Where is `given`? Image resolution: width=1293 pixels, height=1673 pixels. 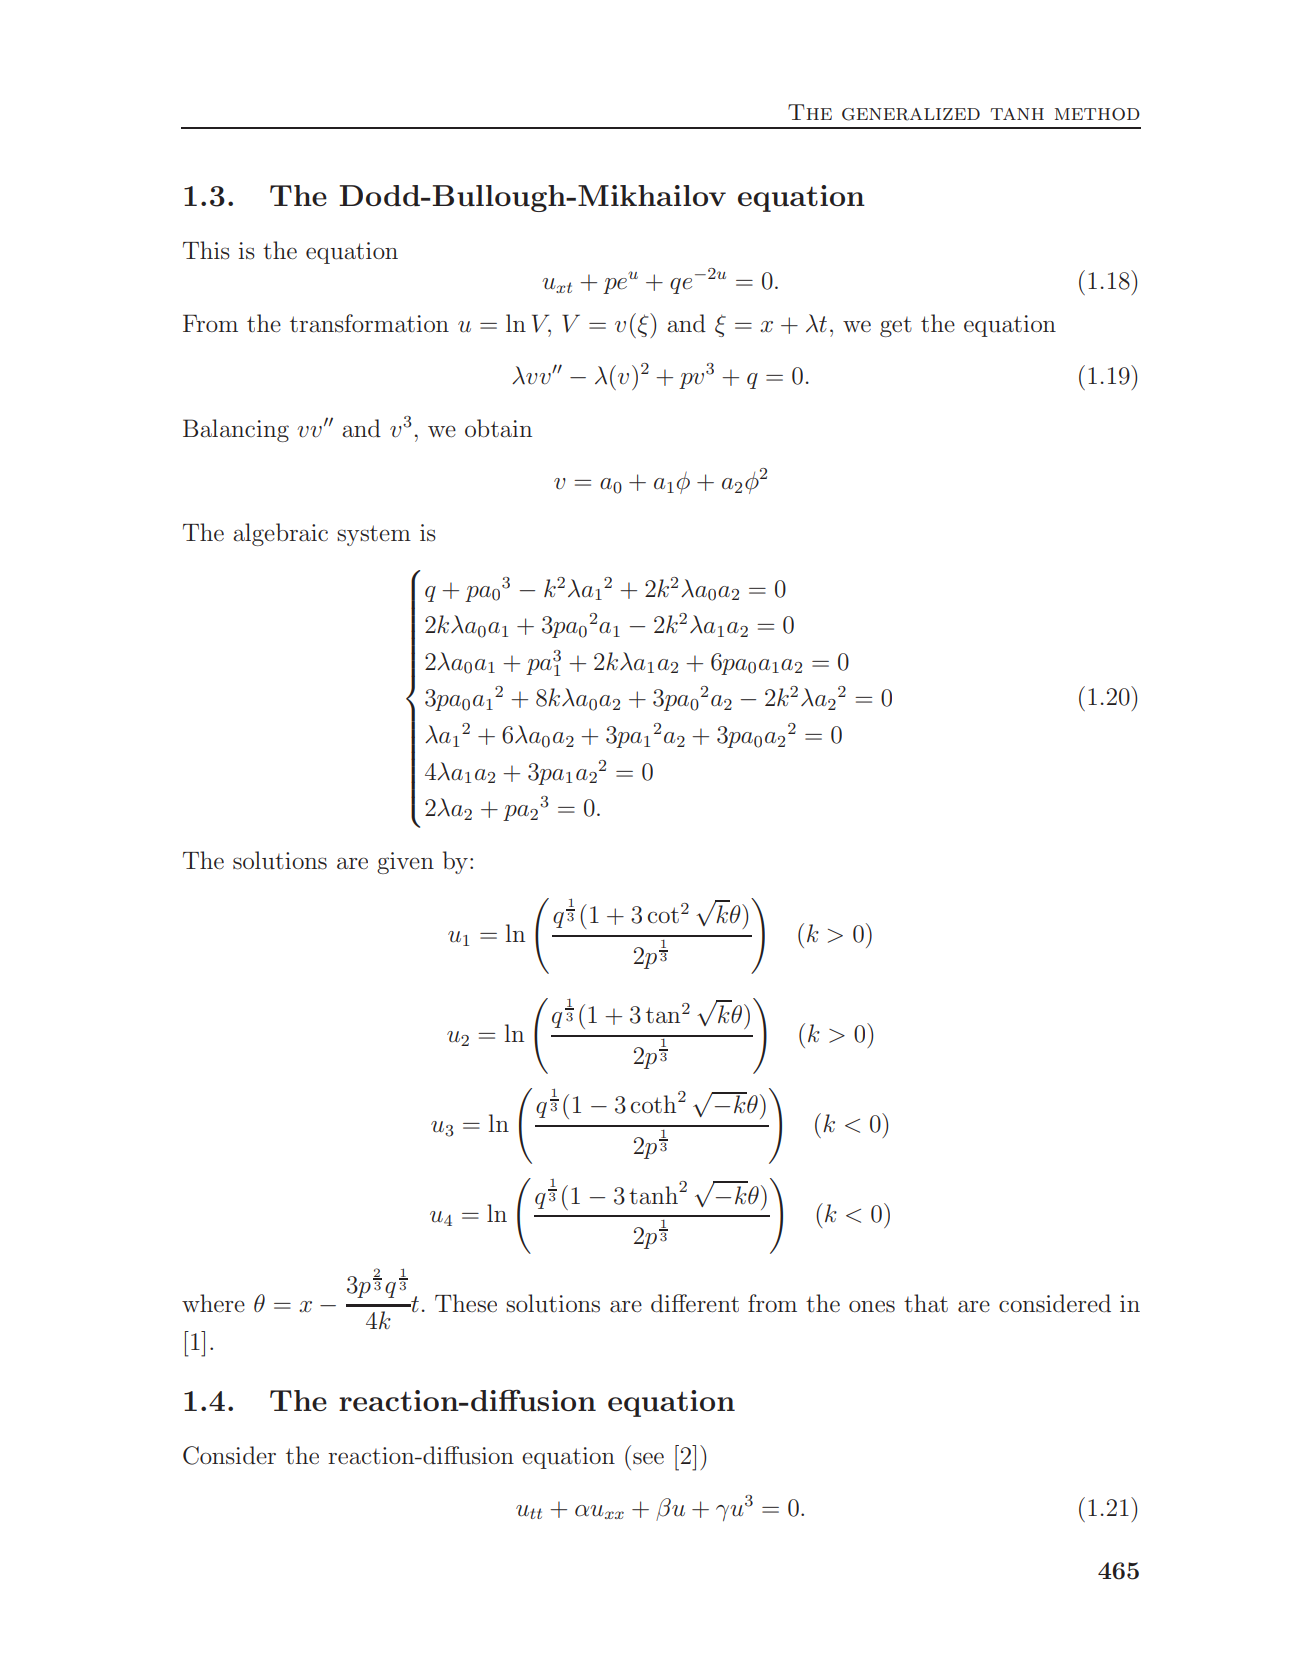
given is located at coordinates (405, 863).
